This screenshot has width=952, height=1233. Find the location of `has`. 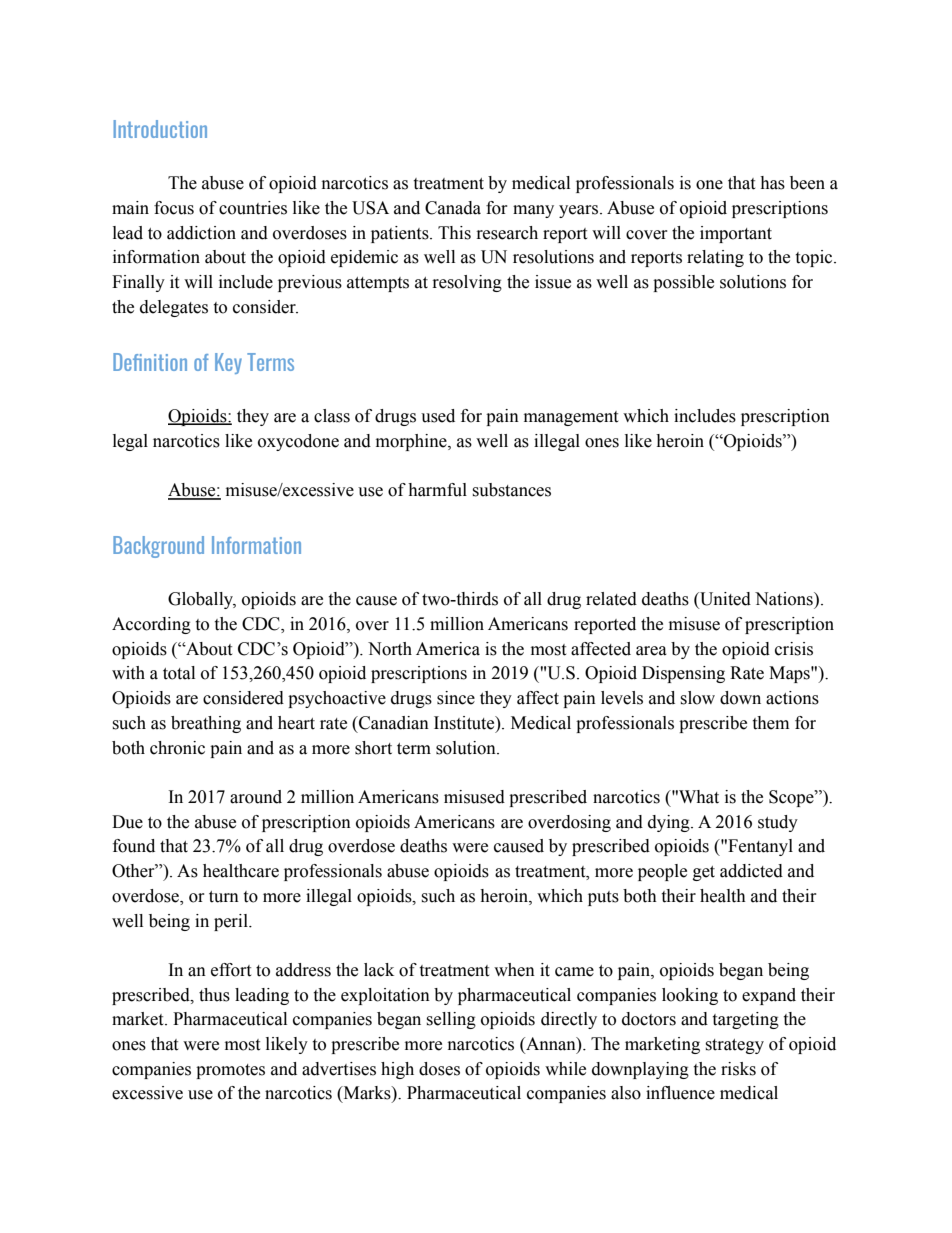

has is located at coordinates (772, 183).
